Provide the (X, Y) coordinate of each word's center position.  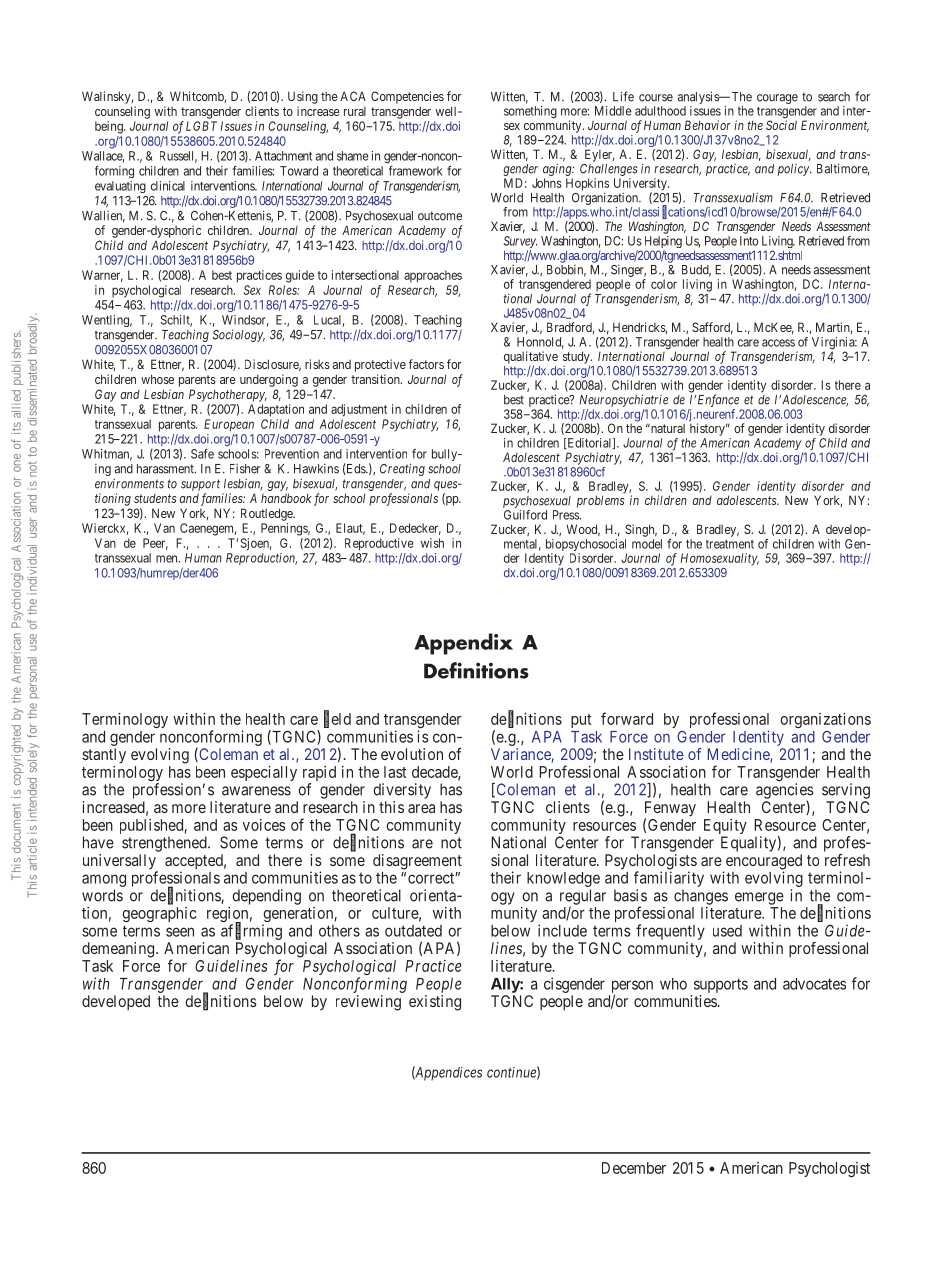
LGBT (201, 126)
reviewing (368, 1003)
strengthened (165, 844)
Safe (202, 454)
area (421, 808)
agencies (785, 792)
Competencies (407, 97)
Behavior (707, 125)
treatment (730, 544)
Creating (402, 469)
